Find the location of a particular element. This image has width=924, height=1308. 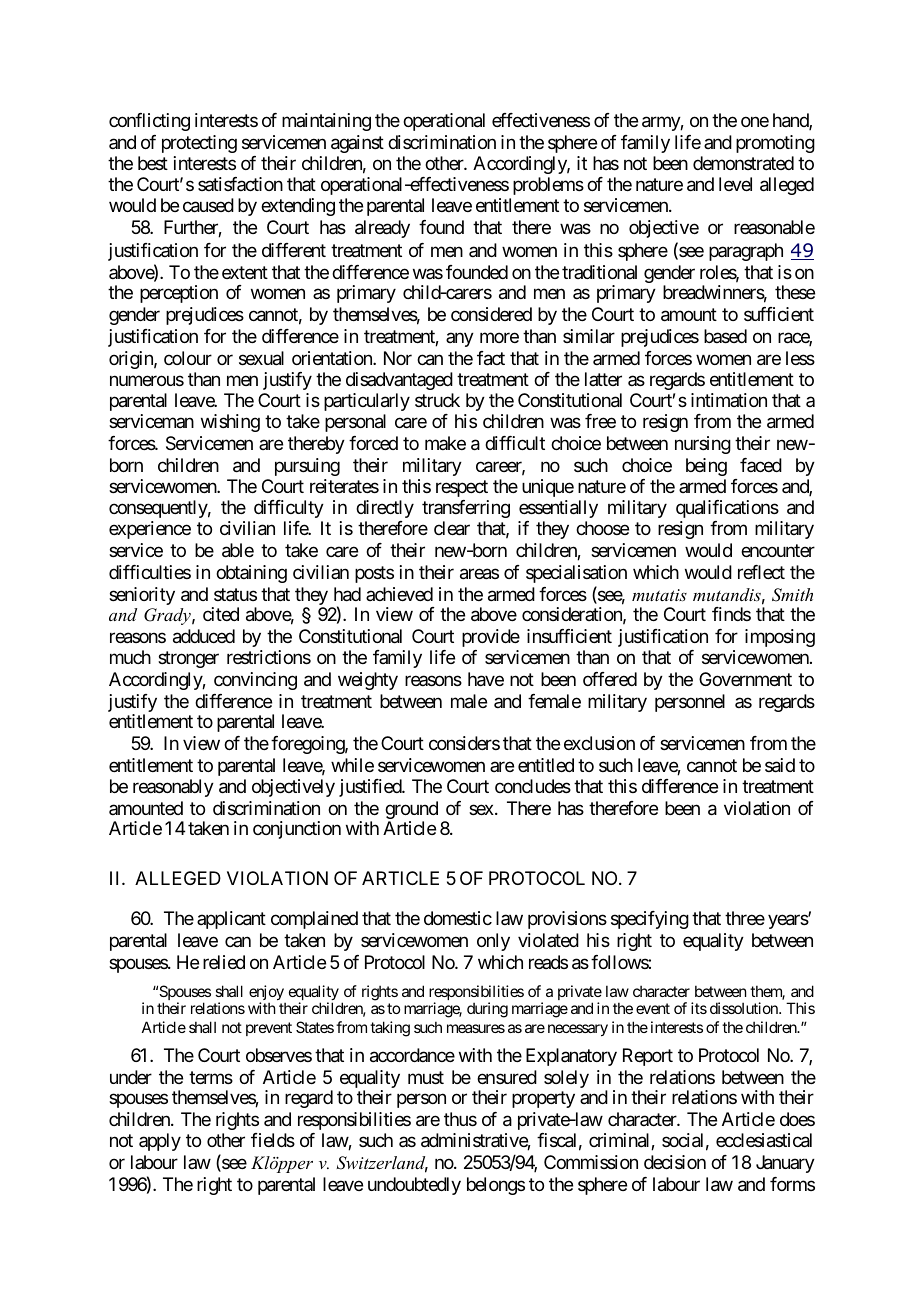

intimation is located at coordinates (729, 400).
